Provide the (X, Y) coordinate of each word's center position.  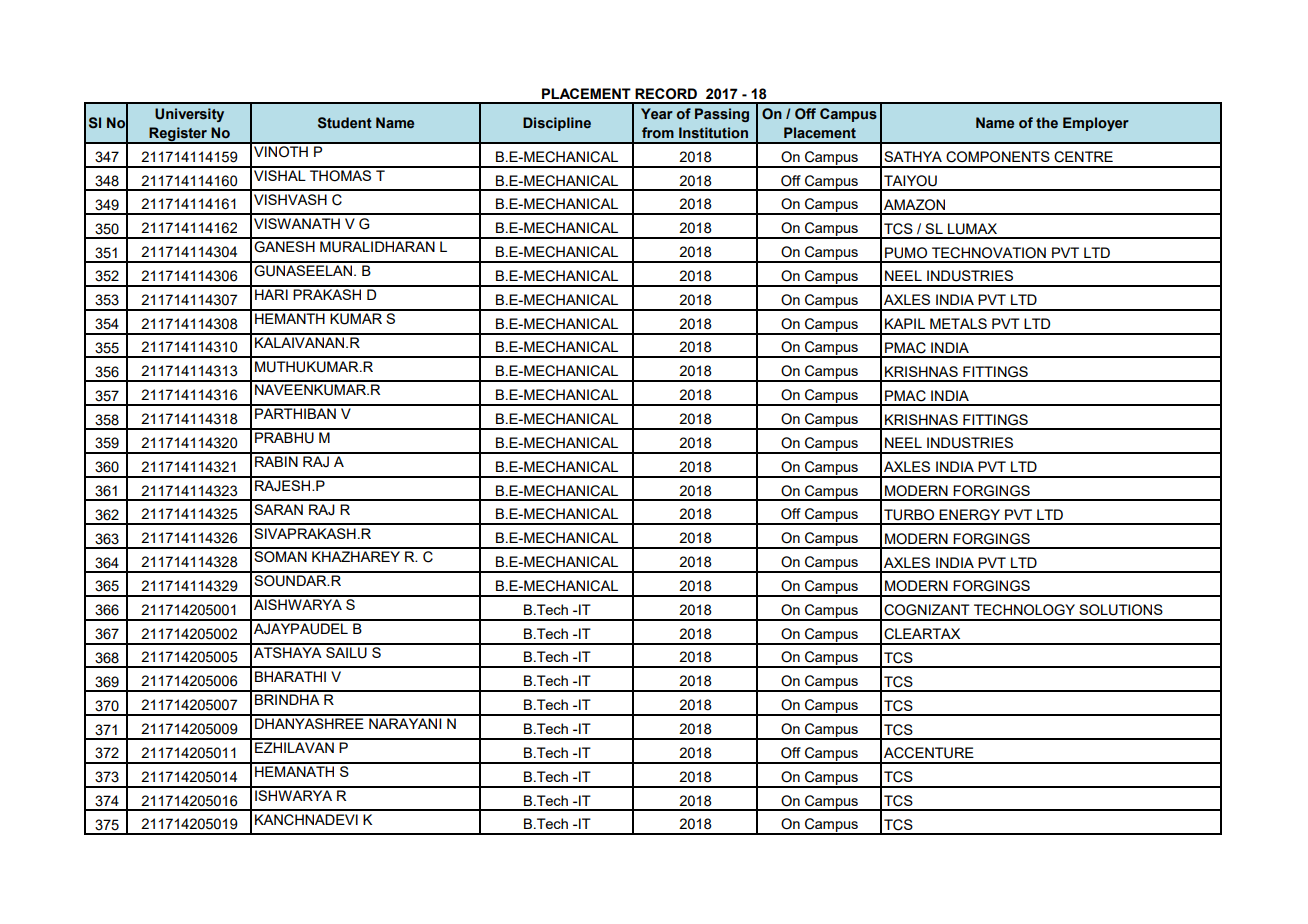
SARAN (278, 509)
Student (345, 123)
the (1047, 123)
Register (179, 135)
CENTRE (1083, 157)
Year (657, 114)
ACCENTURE (929, 753)
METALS (958, 323)
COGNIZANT (927, 610)
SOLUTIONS (1121, 610)
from (658, 132)
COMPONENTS (998, 157)
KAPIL (905, 323)
